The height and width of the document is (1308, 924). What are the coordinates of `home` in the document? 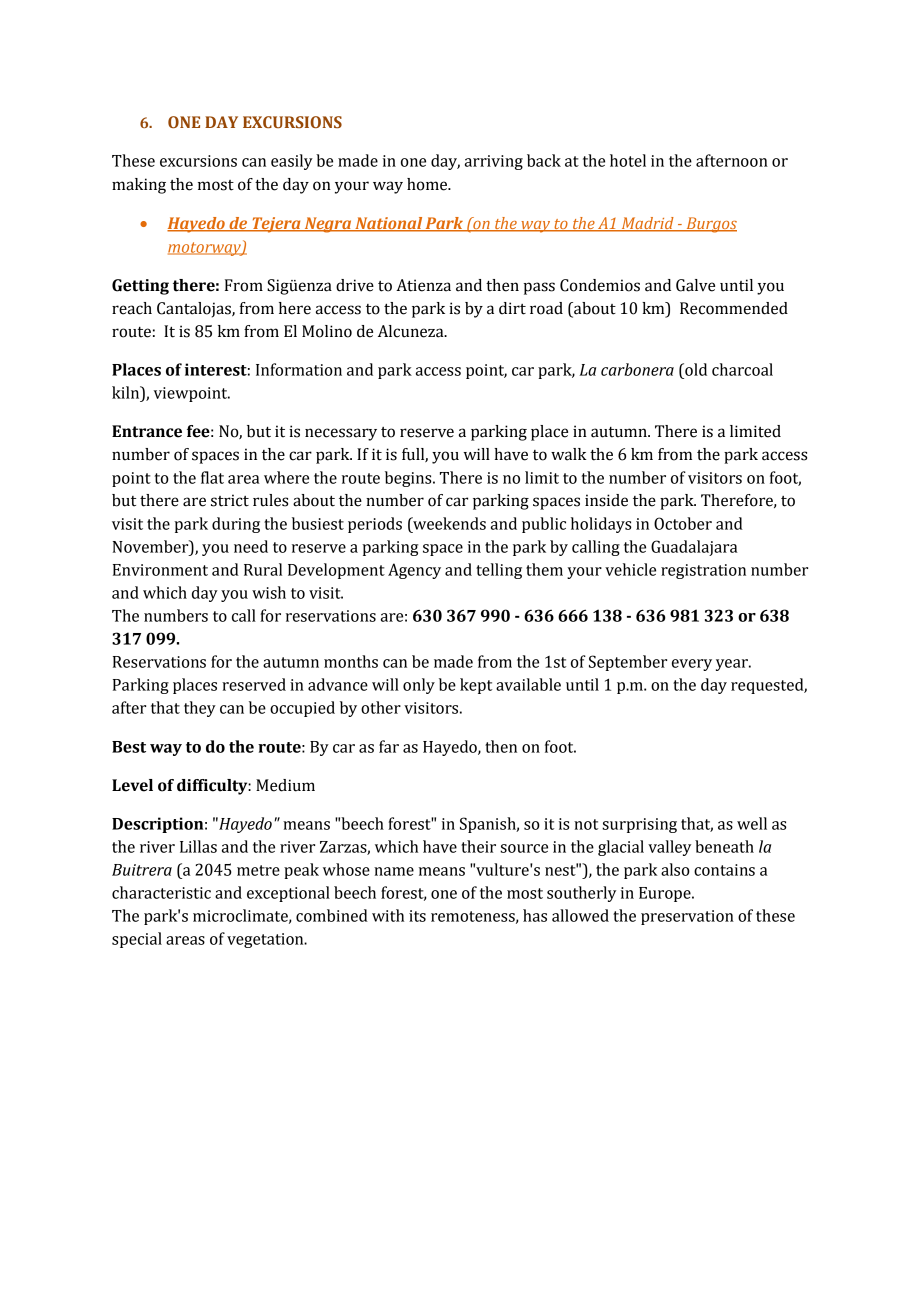 It's located at (428, 184).
